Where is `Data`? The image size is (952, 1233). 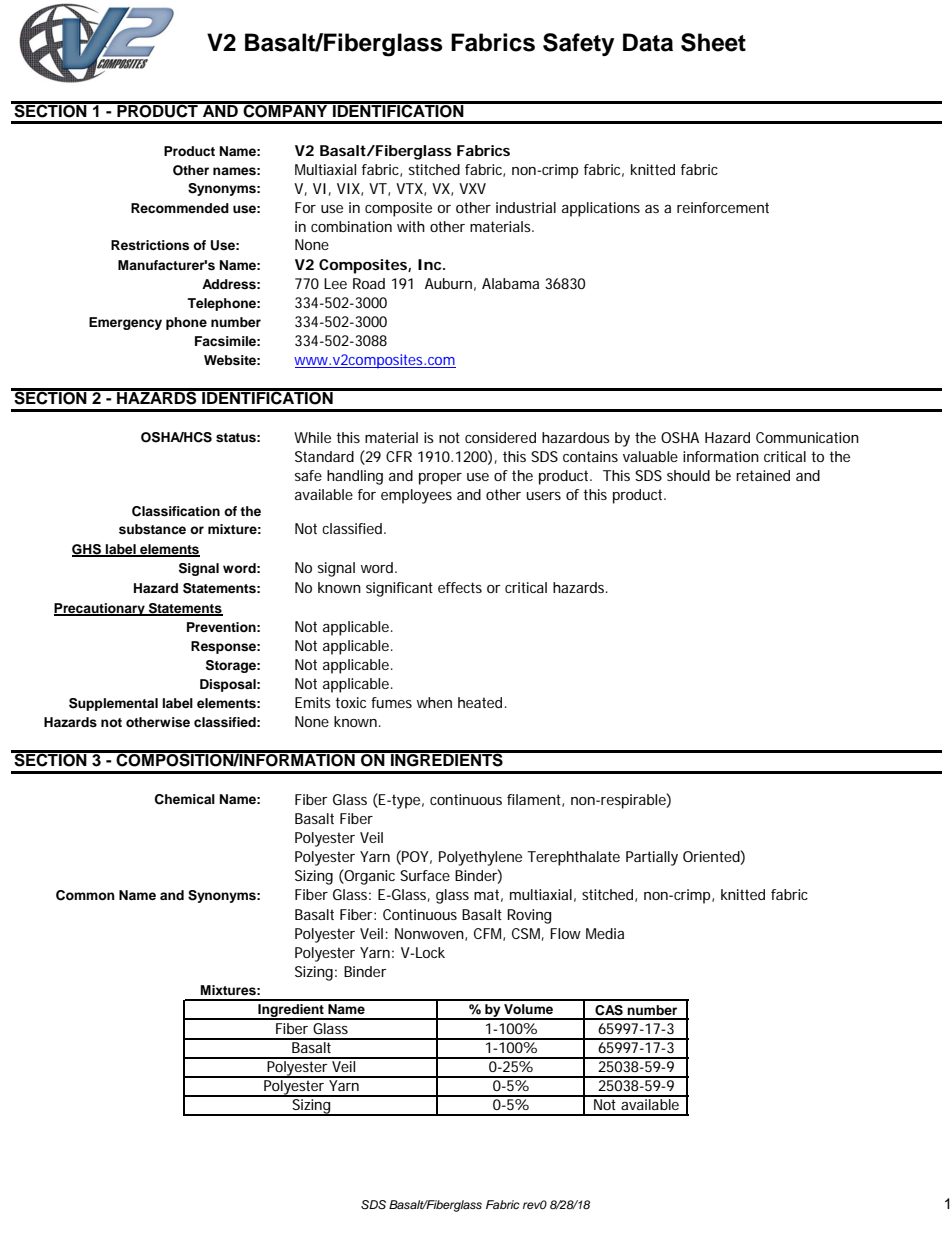
Data is located at coordinates (648, 42).
